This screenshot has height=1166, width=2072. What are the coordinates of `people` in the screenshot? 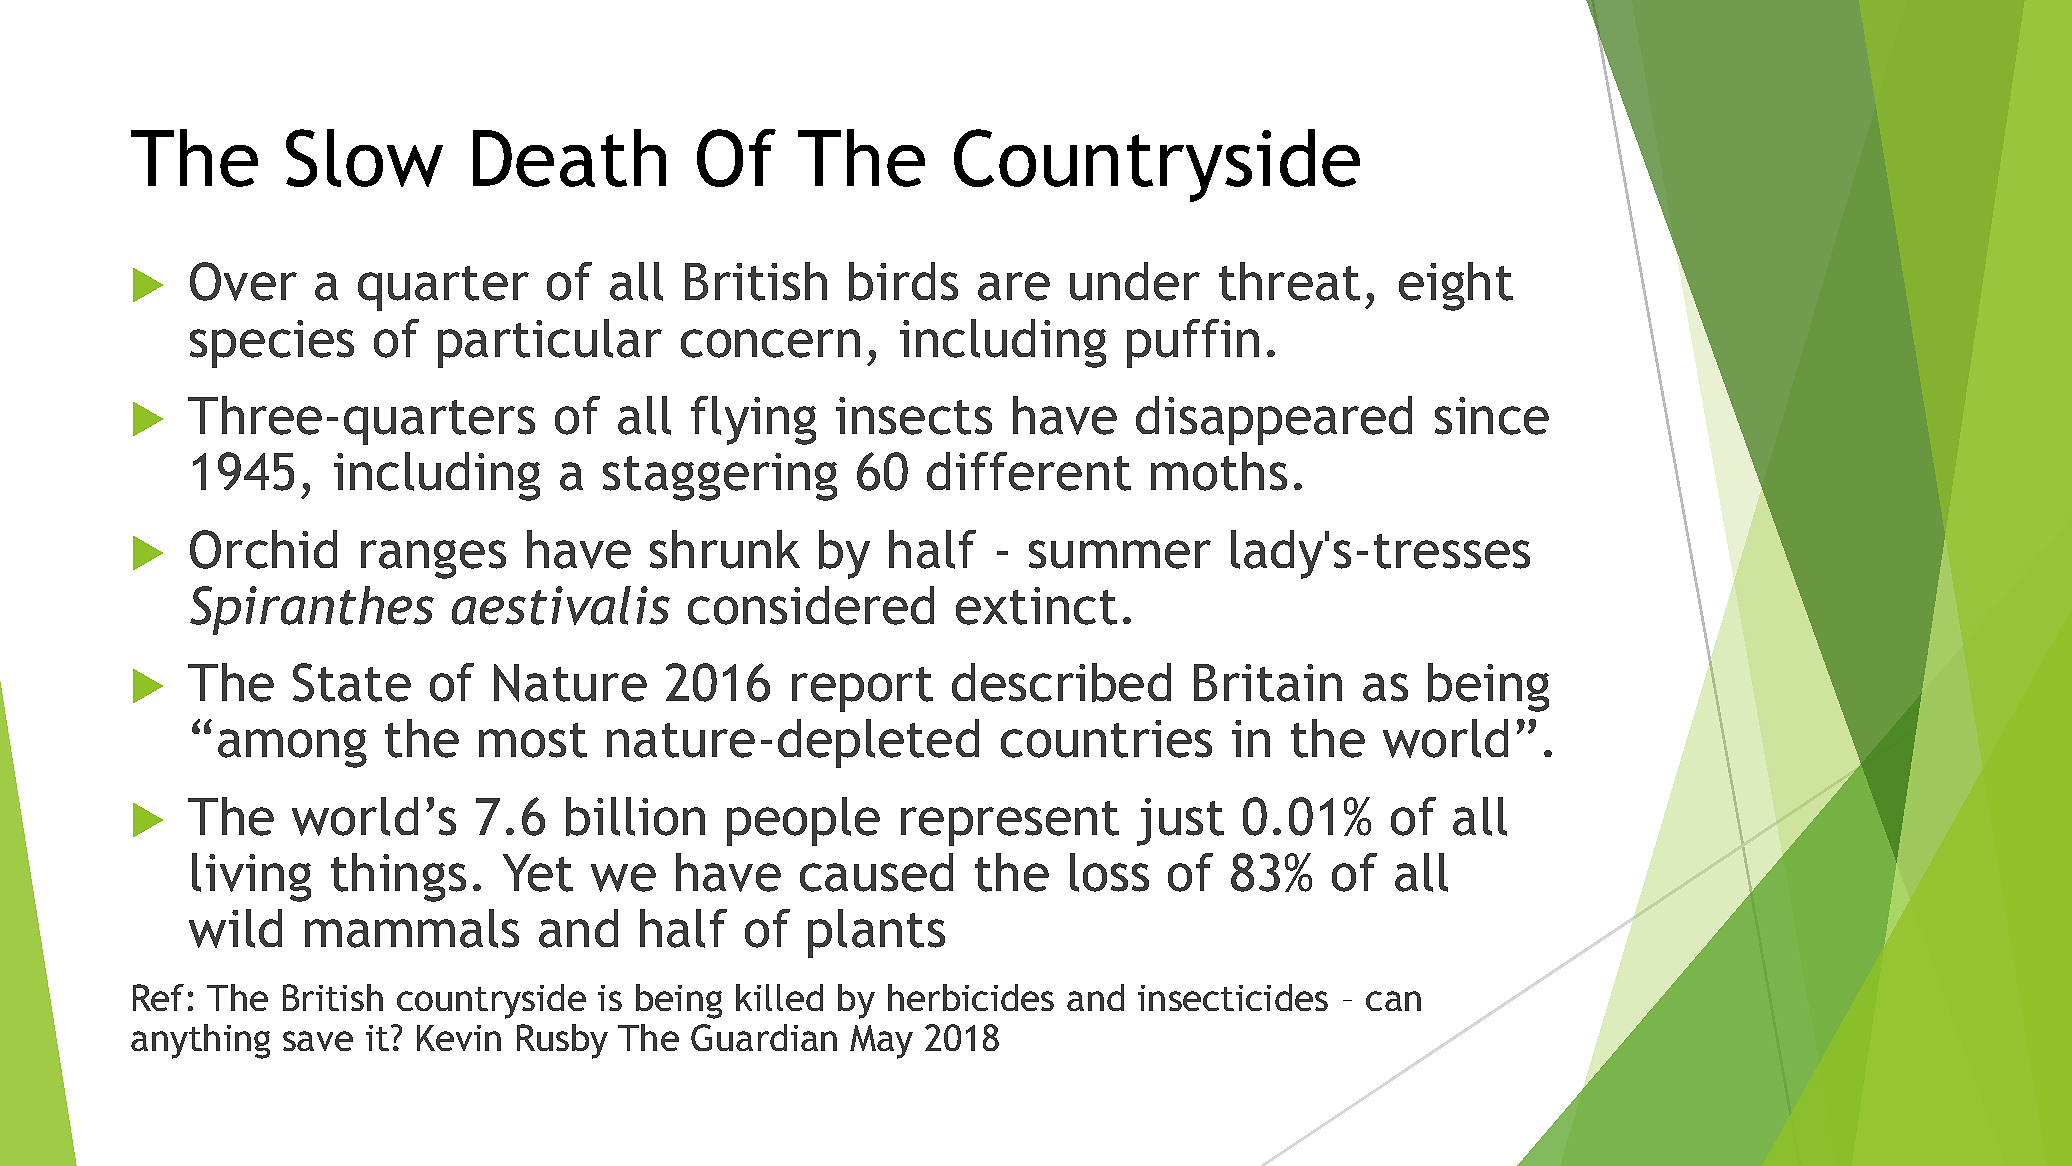 It's located at (803, 821).
